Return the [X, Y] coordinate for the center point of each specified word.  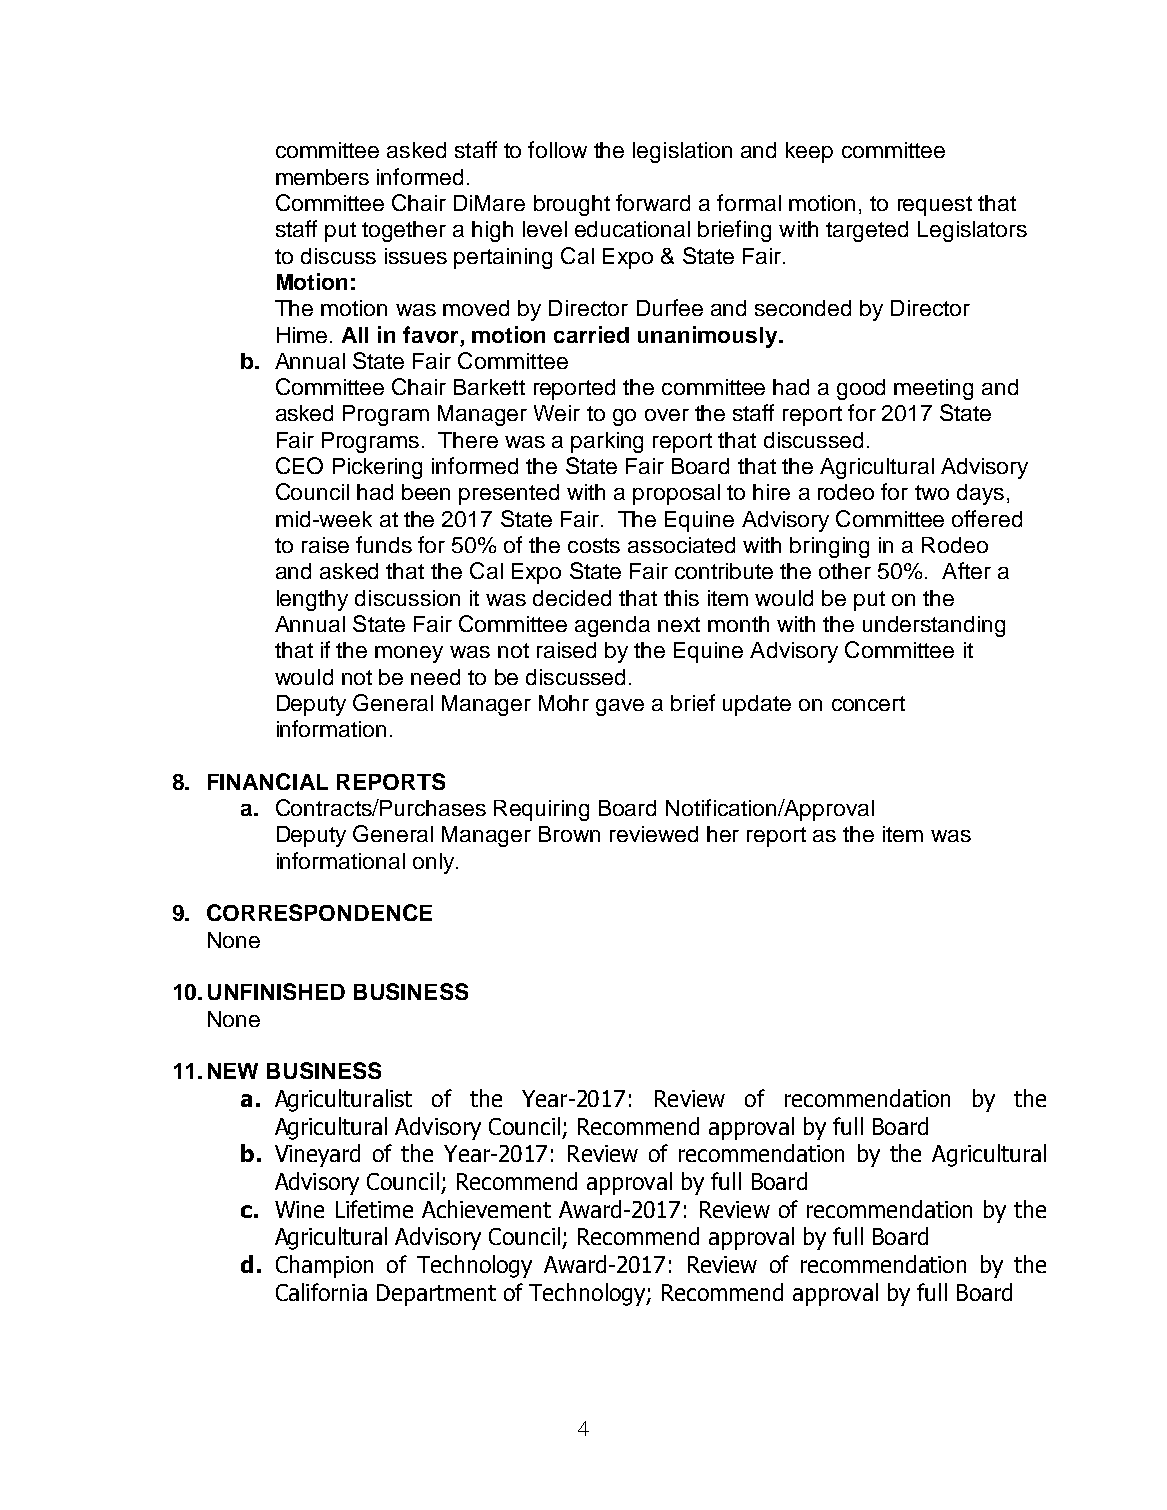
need [435, 677]
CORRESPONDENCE [319, 912]
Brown [569, 834]
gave [620, 707]
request [935, 206]
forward [653, 202]
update [757, 705]
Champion [324, 1266]
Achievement [486, 1209]
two [932, 492]
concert [868, 703]
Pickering [377, 468]
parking [607, 442]
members [322, 177]
